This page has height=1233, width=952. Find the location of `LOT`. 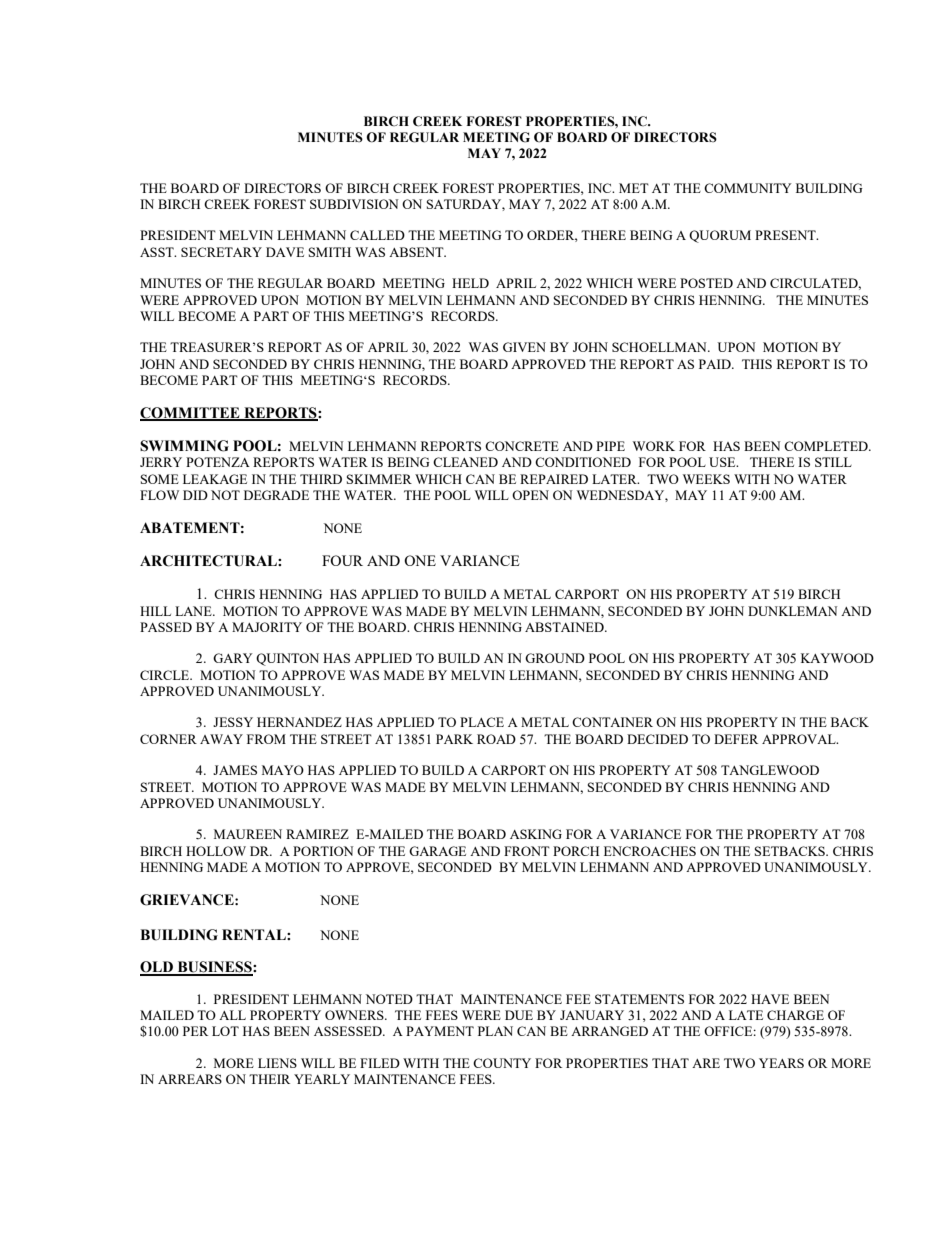

LOT is located at coordinates (225, 1031).
